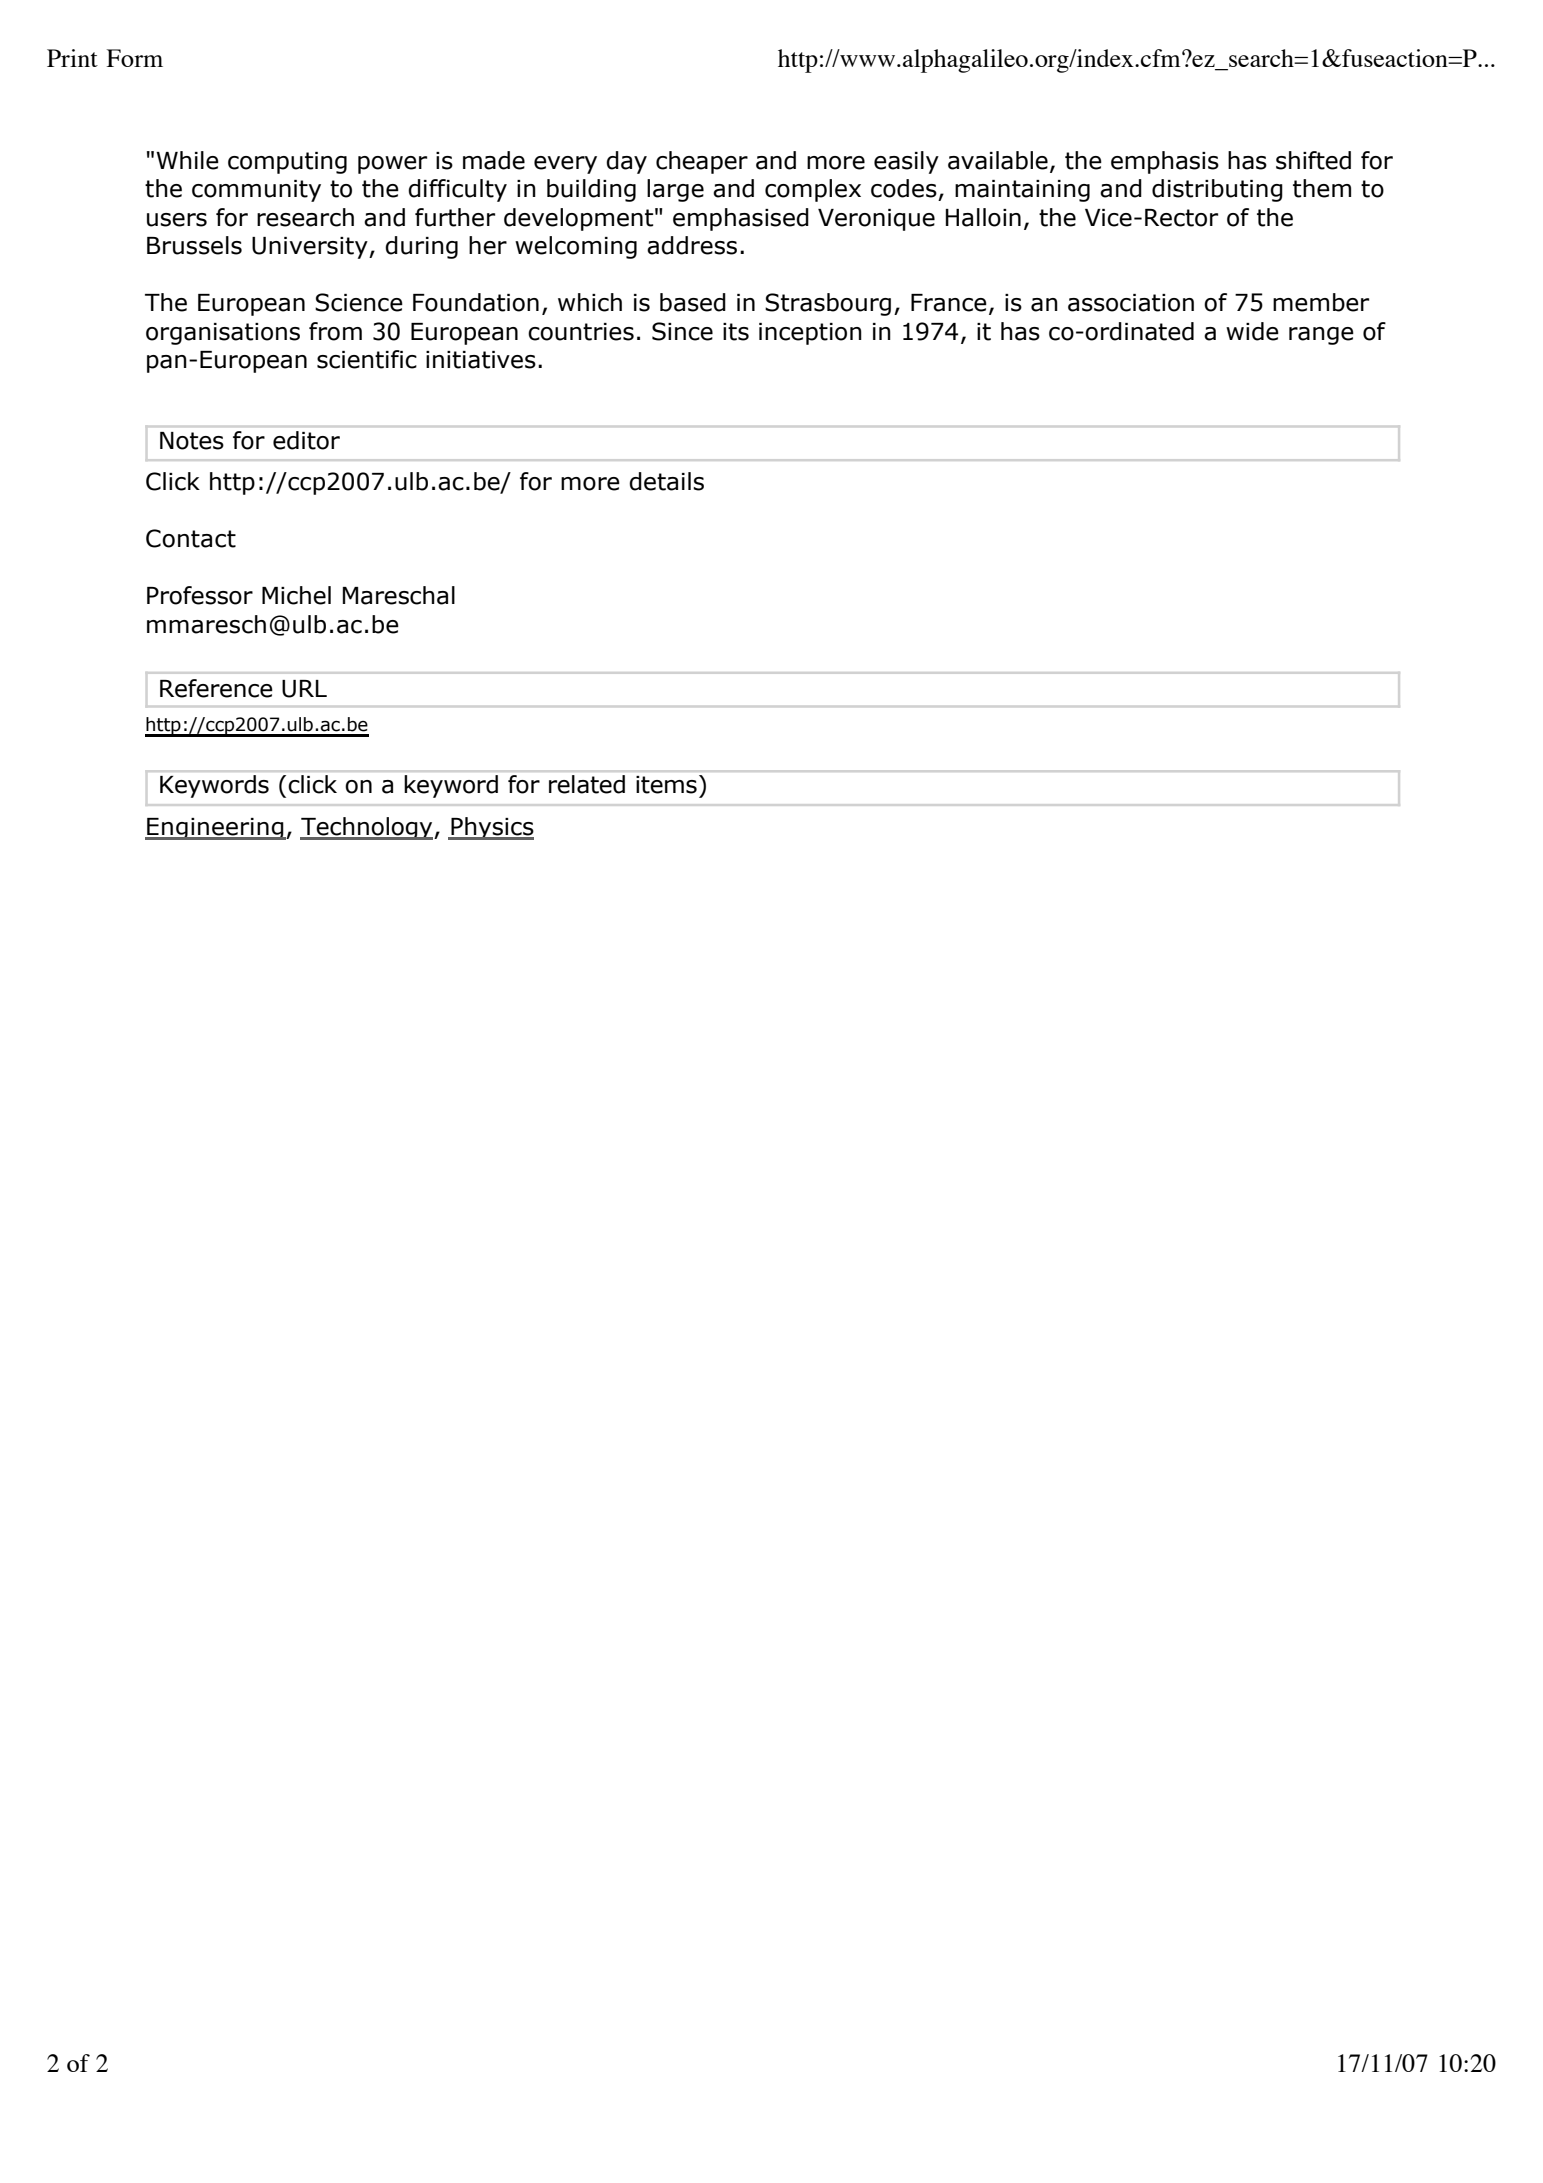 The width and height of the screenshot is (1543, 2183). I want to click on Notes, so click(192, 441).
